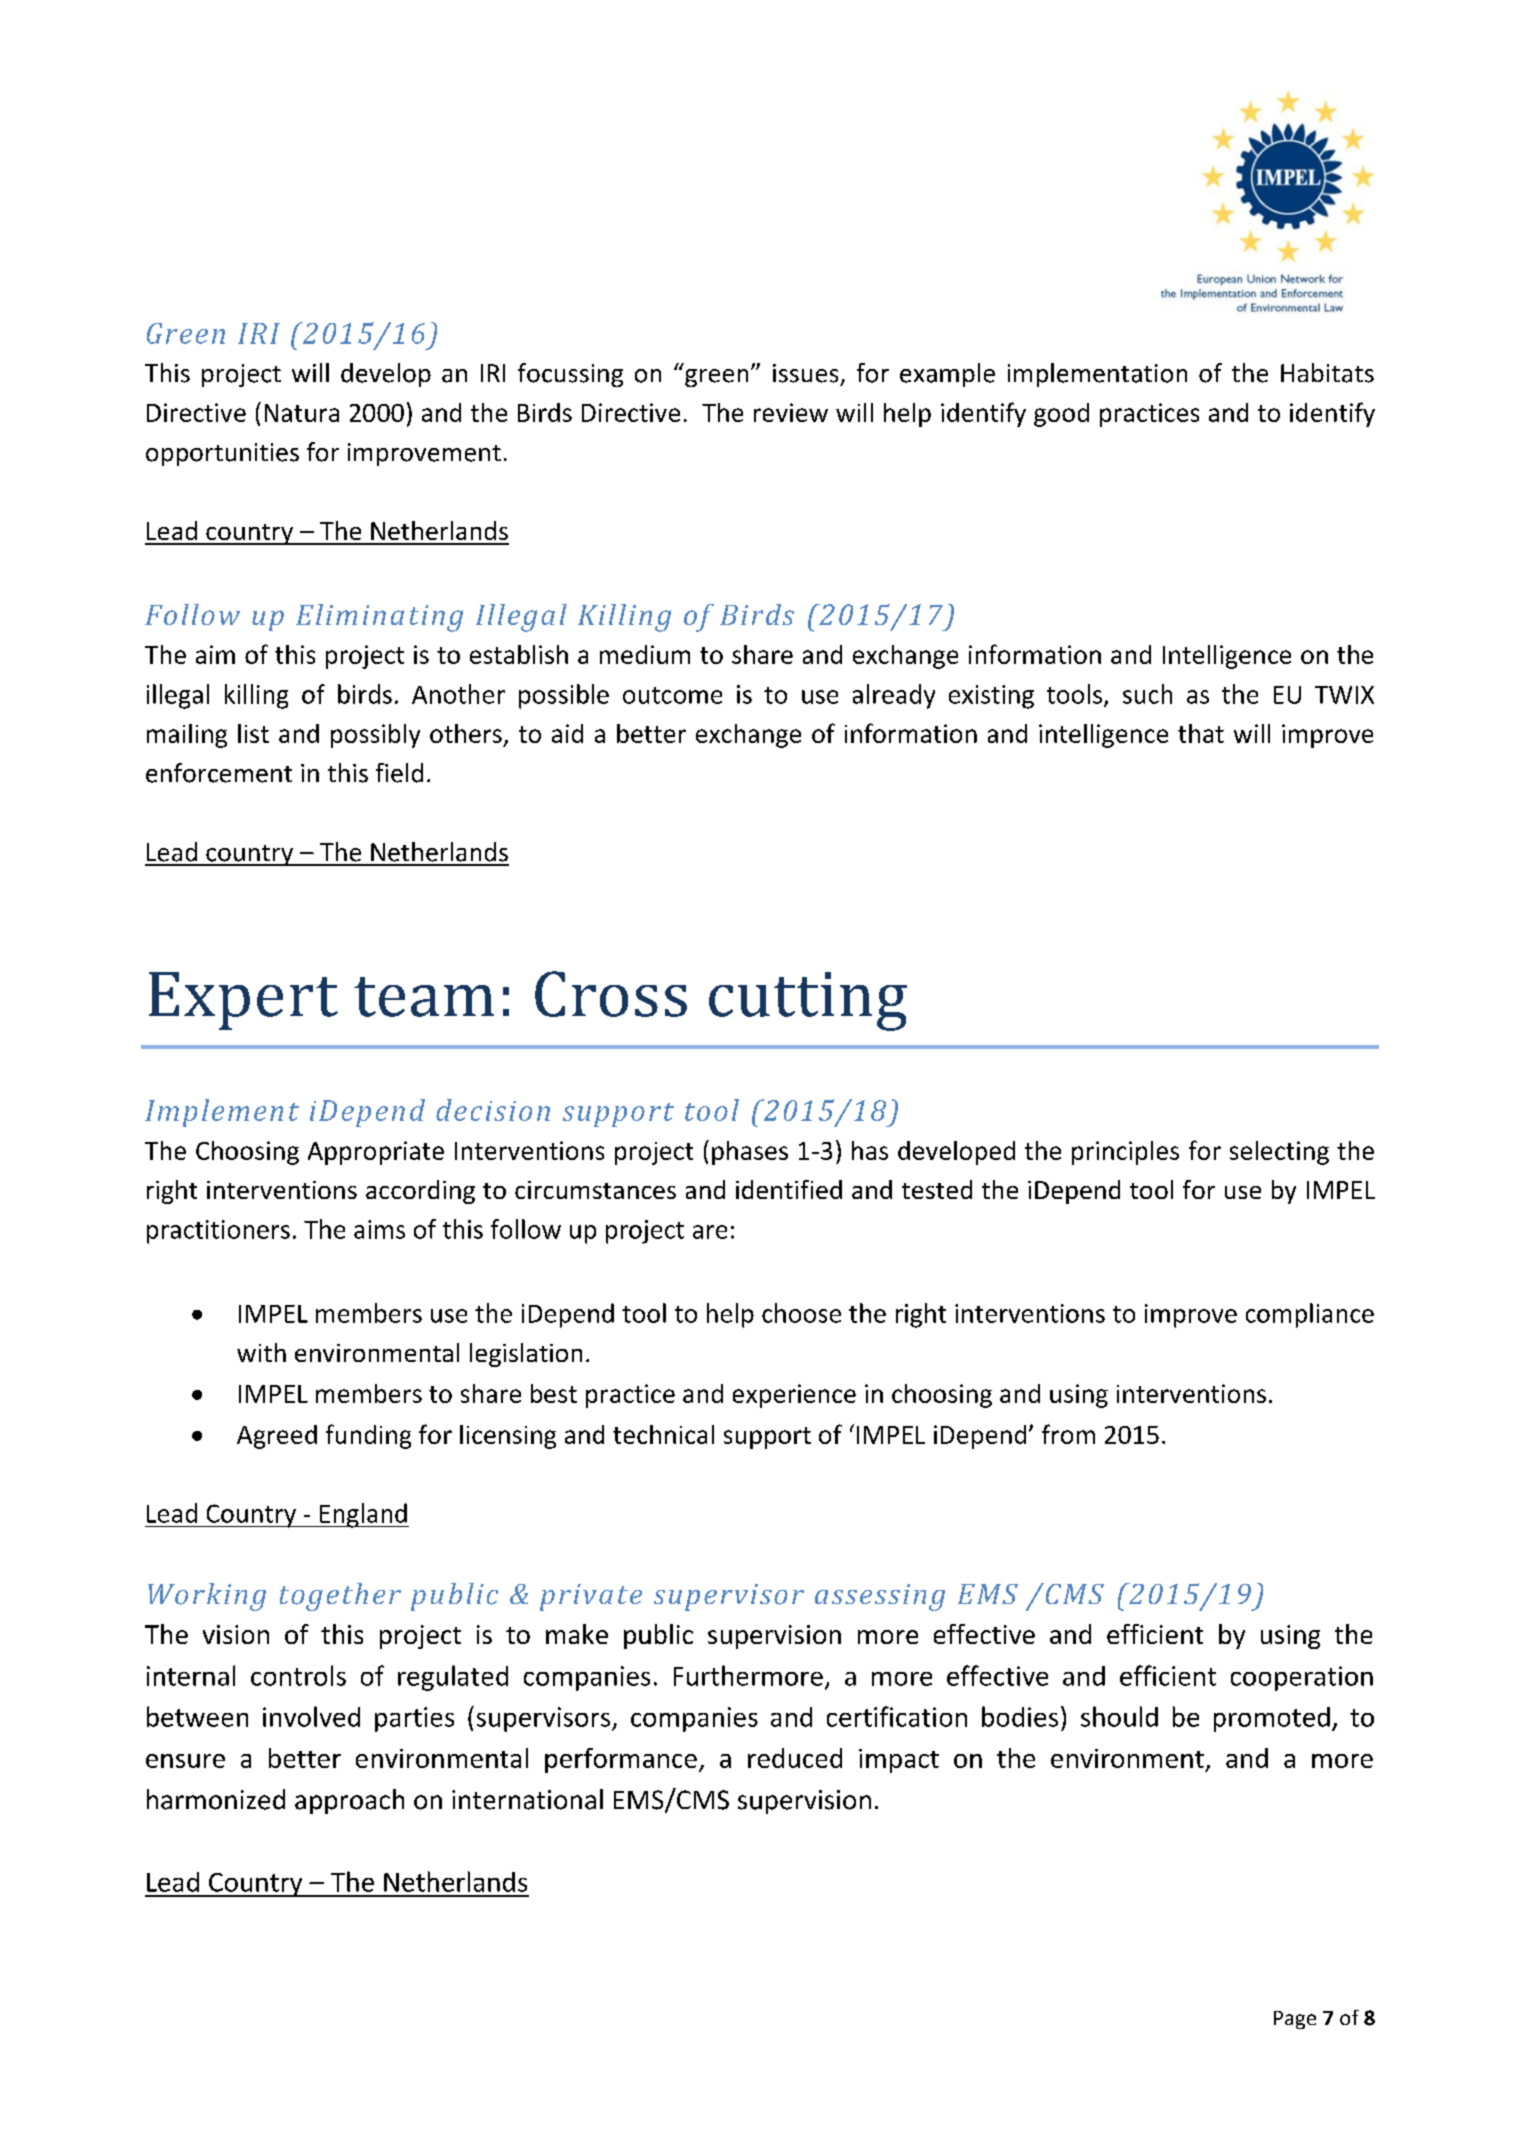 Image resolution: width=1520 pixels, height=2150 pixels. Describe the element at coordinates (789, 1189) in the document. I see `identified` at that location.
